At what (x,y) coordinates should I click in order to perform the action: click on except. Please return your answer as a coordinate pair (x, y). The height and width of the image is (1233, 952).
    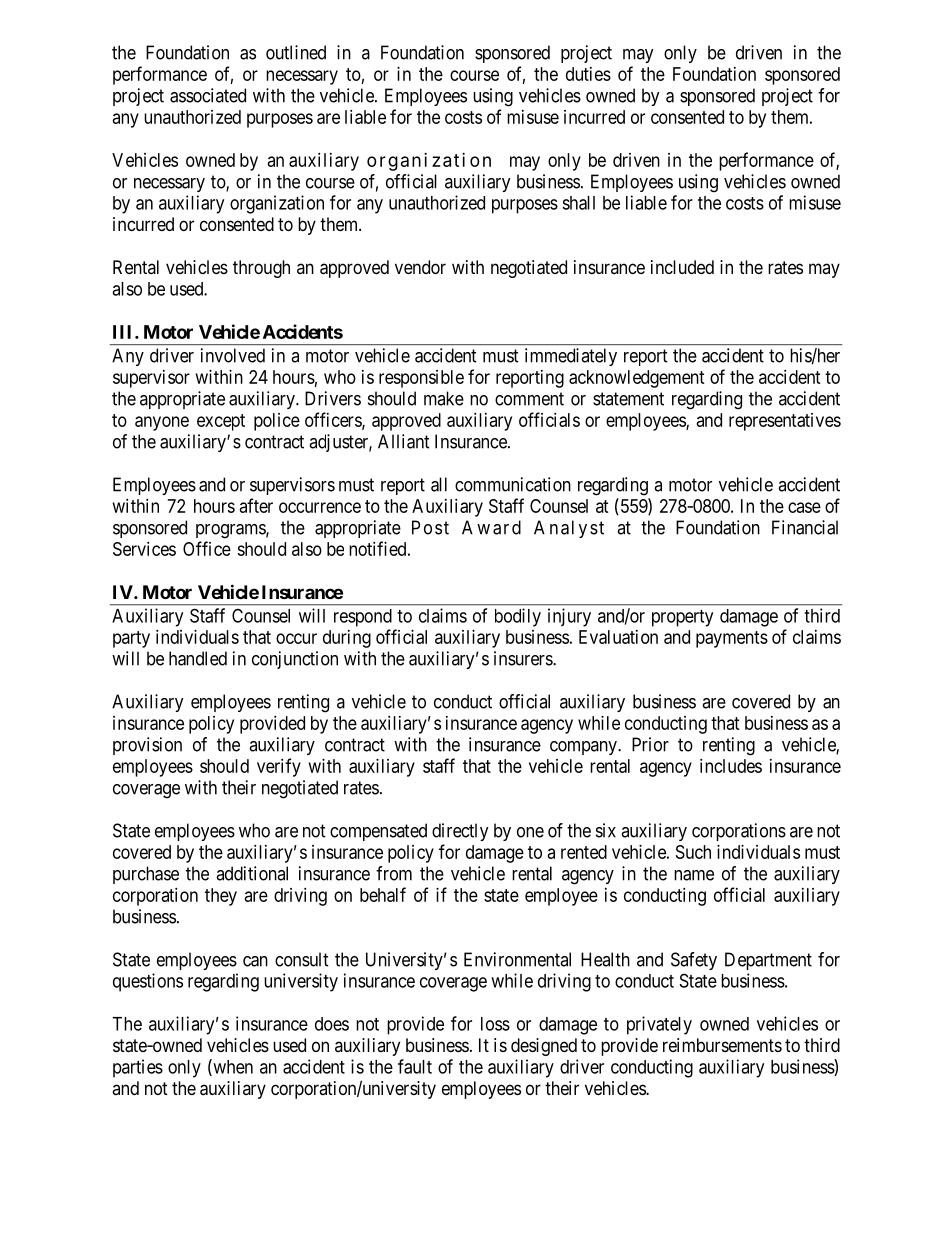
    Looking at the image, I should click on (221, 422).
